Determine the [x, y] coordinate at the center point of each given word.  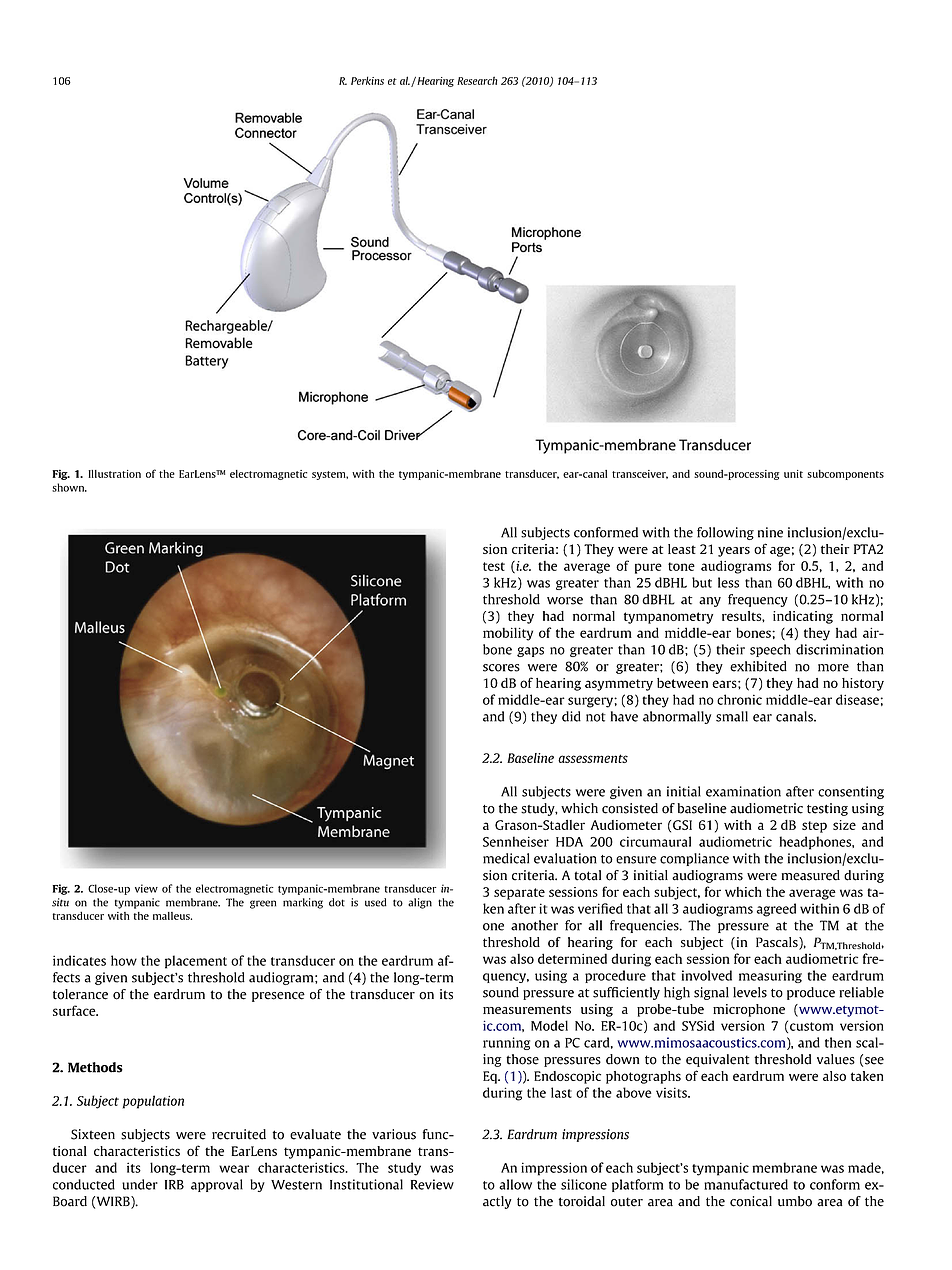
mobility [508, 634]
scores [501, 668]
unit [793, 474]
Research [477, 80]
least [682, 549]
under [140, 1184]
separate [519, 894]
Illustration [114, 474]
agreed [776, 910]
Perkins [367, 80]
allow [515, 1184]
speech [770, 650]
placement [196, 962]
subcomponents [845, 475]
